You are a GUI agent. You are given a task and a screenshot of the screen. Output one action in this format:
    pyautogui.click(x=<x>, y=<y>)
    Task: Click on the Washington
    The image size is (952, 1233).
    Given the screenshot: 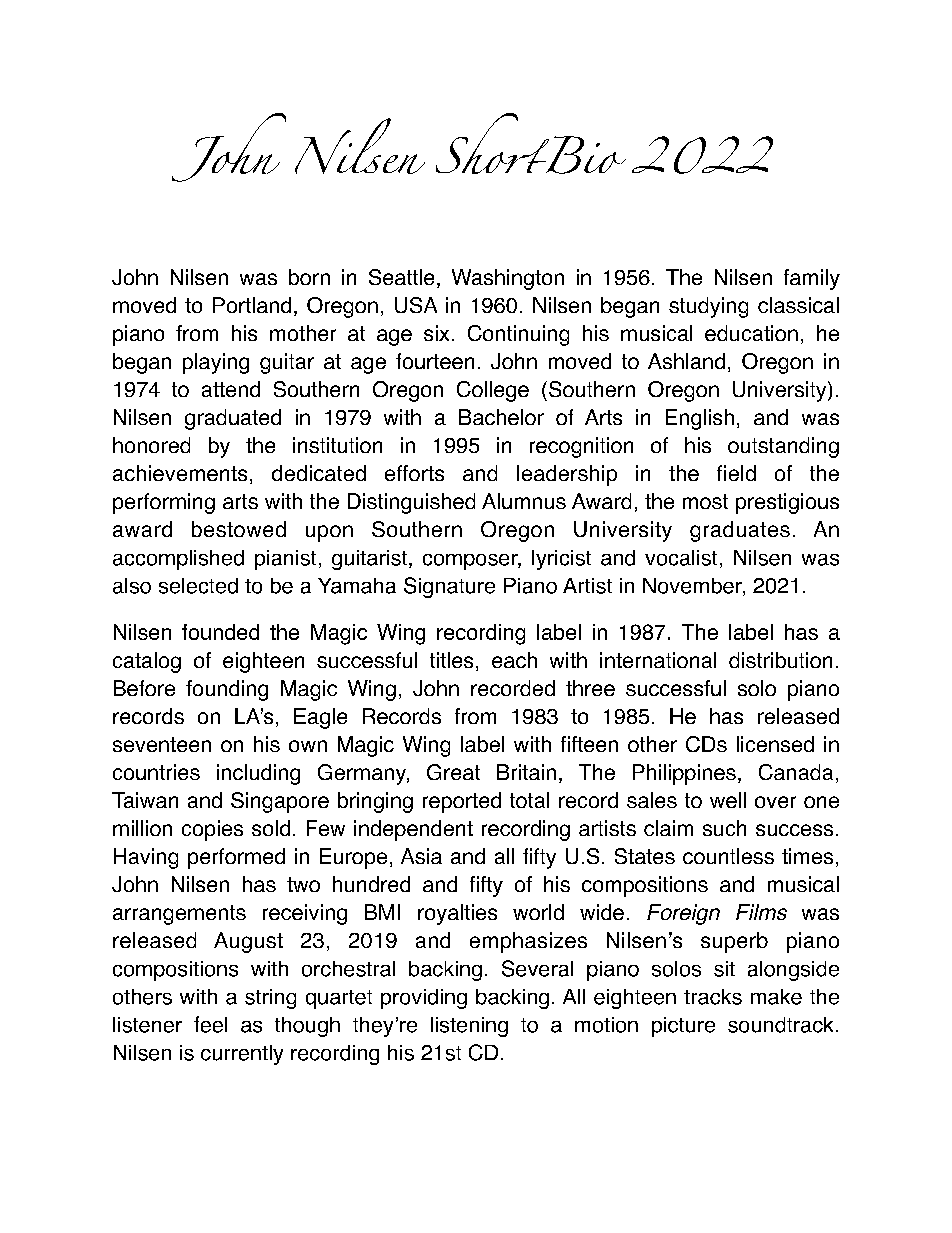 What is the action you would take?
    pyautogui.click(x=508, y=279)
